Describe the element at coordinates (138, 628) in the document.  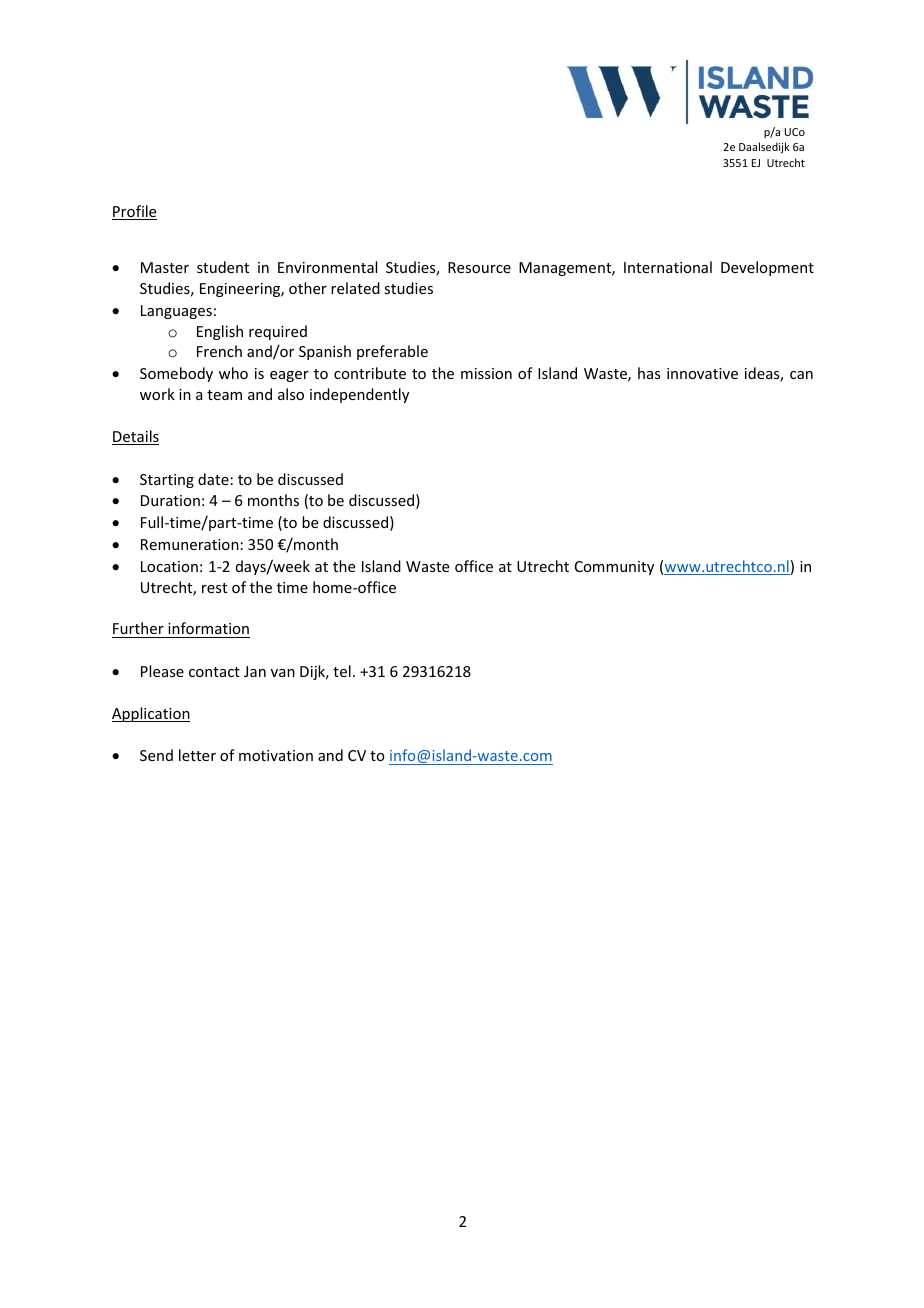
I see `Further` at that location.
